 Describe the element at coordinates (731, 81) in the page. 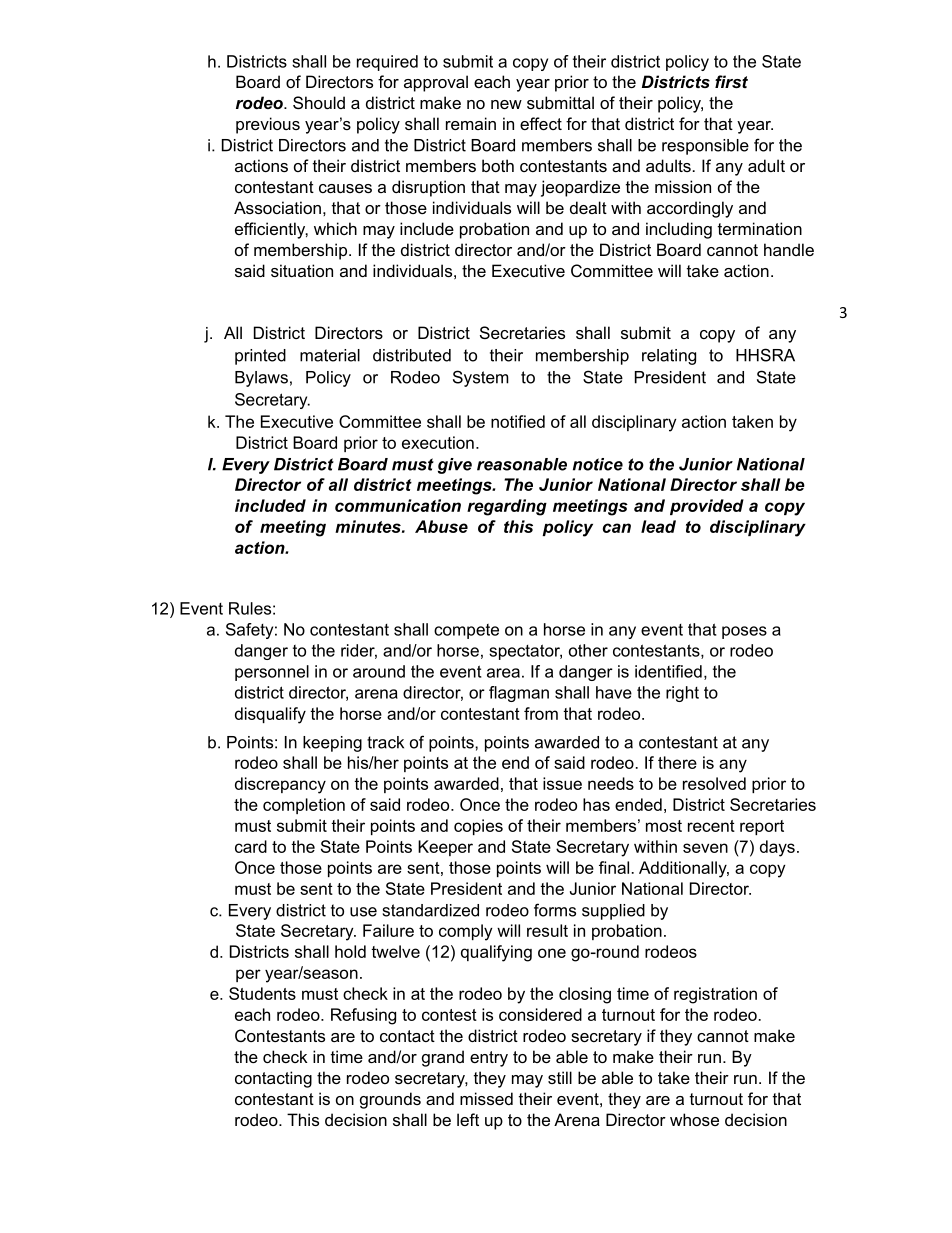

I see `first` at that location.
